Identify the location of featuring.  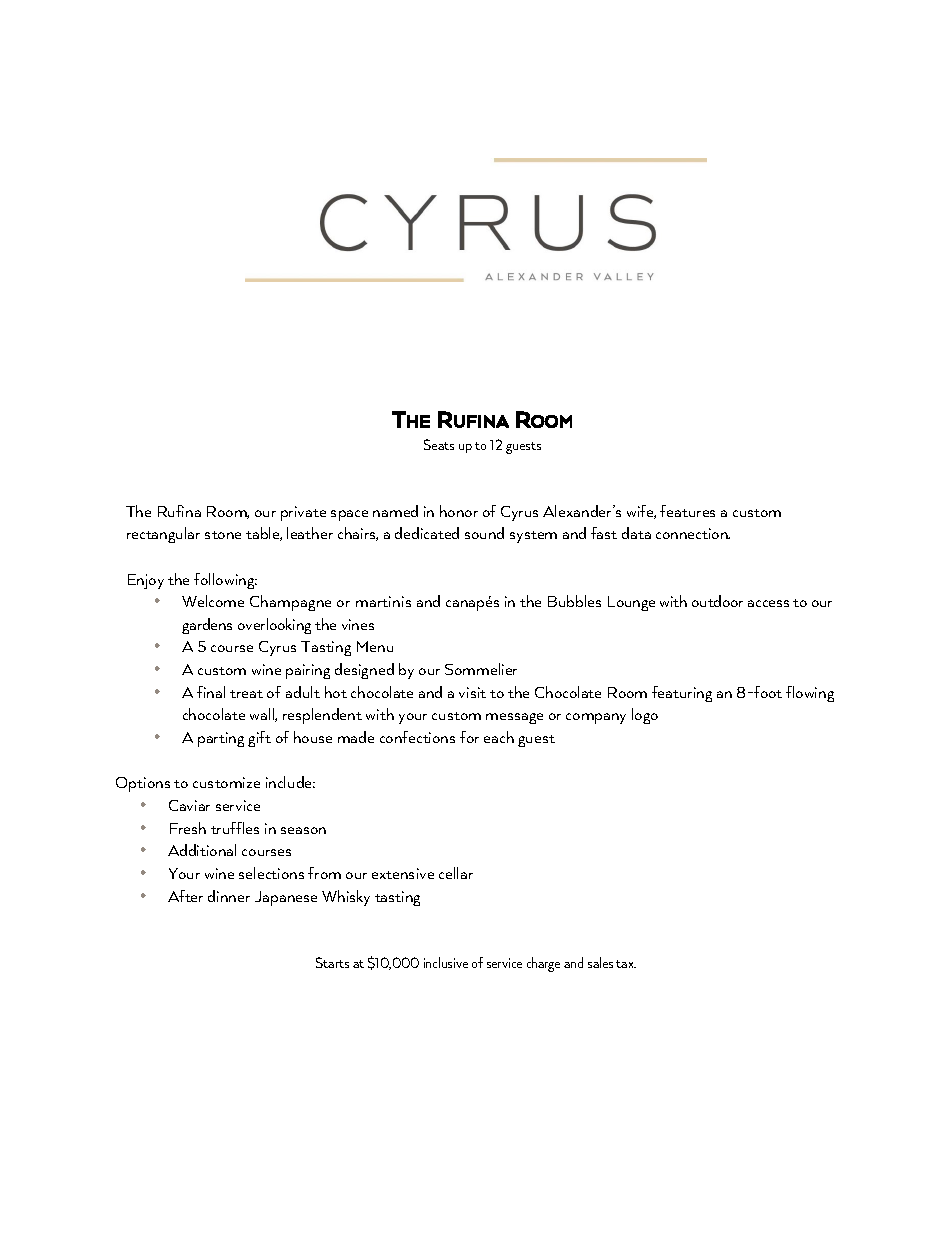
(682, 694).
